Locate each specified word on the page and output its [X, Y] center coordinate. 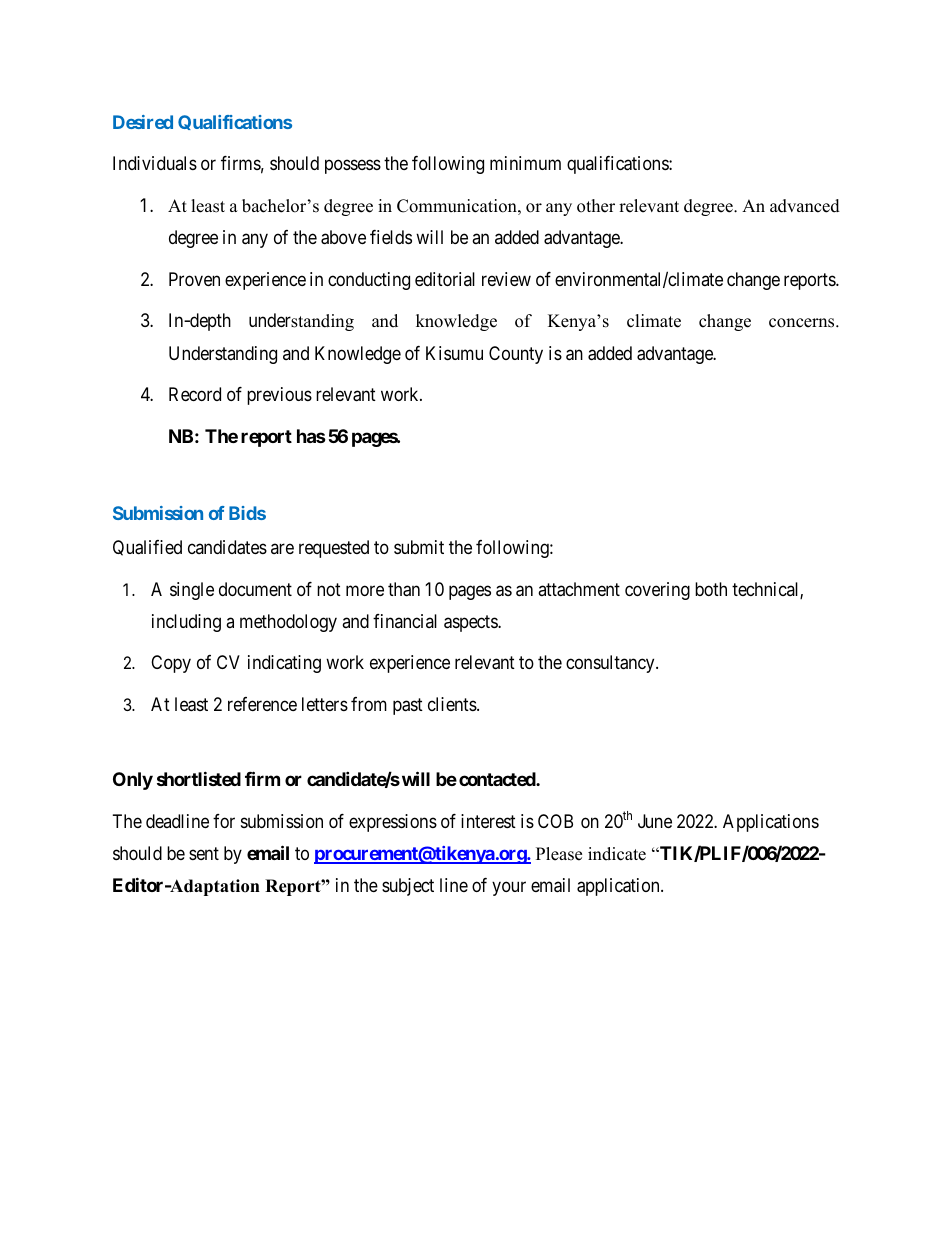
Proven [194, 279]
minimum [525, 163]
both [711, 589]
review [506, 279]
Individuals [155, 163]
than [404, 589]
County [516, 355]
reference [262, 704]
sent [204, 853]
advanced [805, 206]
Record [195, 394]
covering [657, 591]
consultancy [611, 664]
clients [453, 704]
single [192, 591]
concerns [803, 323]
